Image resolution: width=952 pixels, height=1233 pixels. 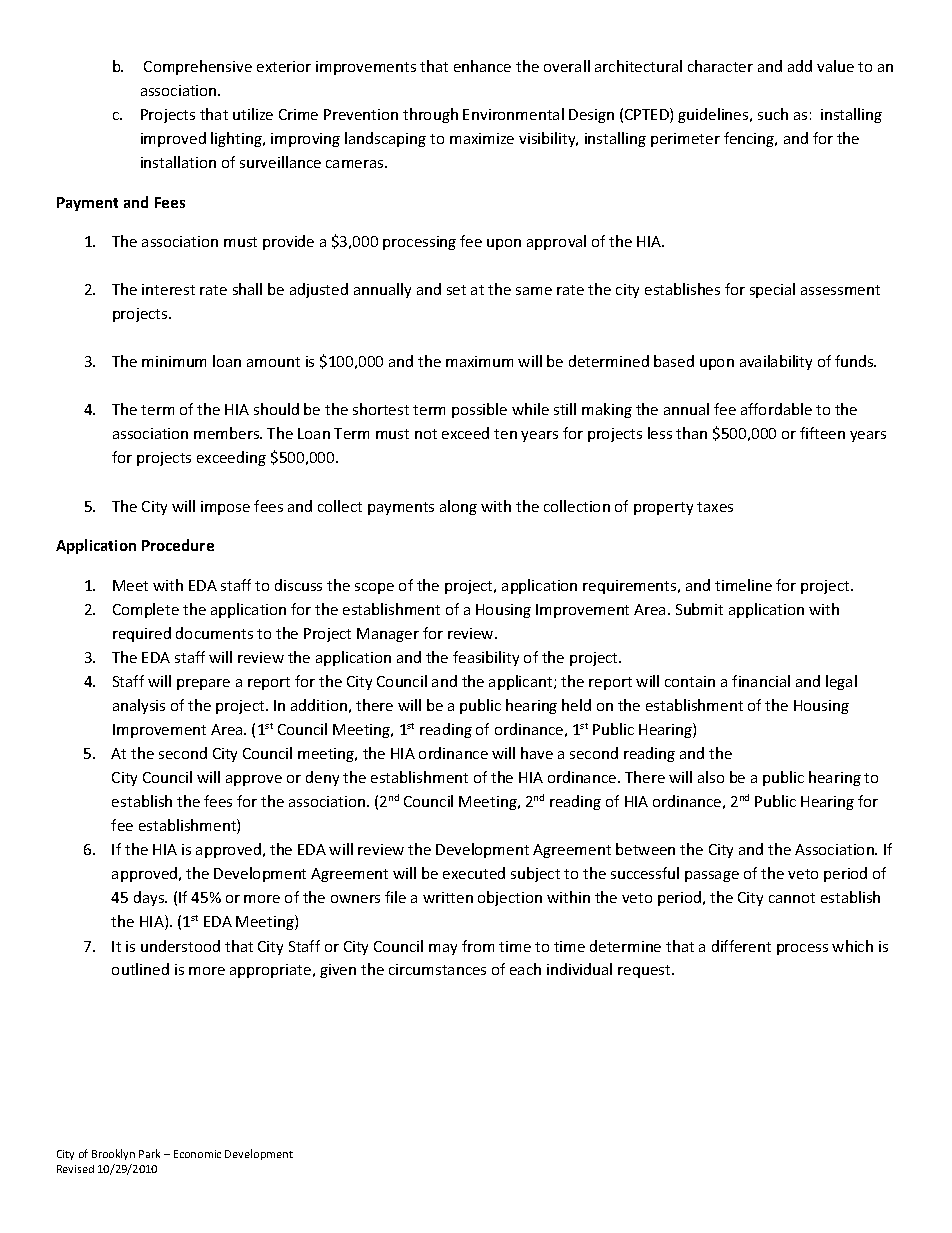 I want to click on Park, so click(x=149, y=1153).
